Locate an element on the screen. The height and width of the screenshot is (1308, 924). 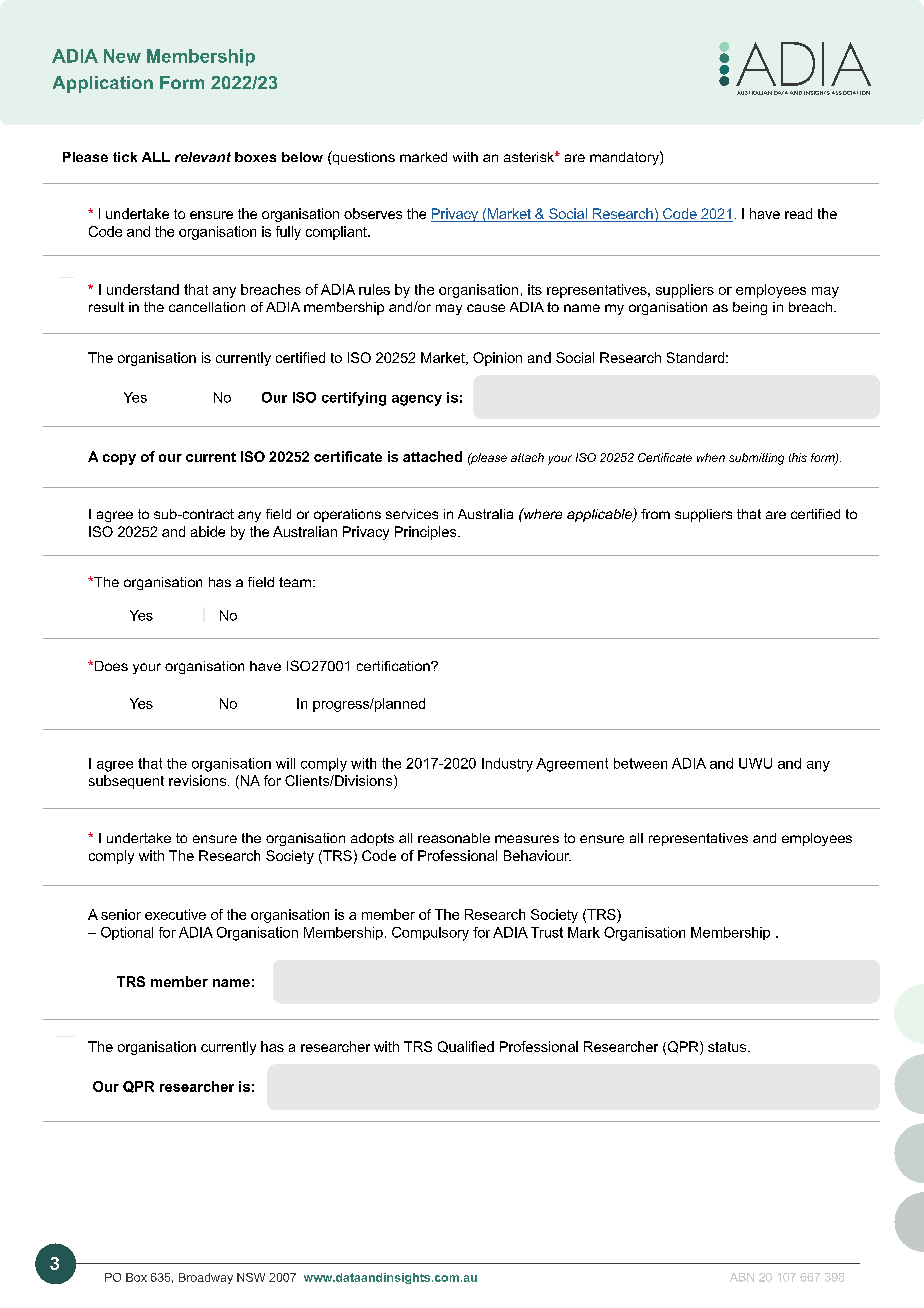
Does is located at coordinates (110, 666).
